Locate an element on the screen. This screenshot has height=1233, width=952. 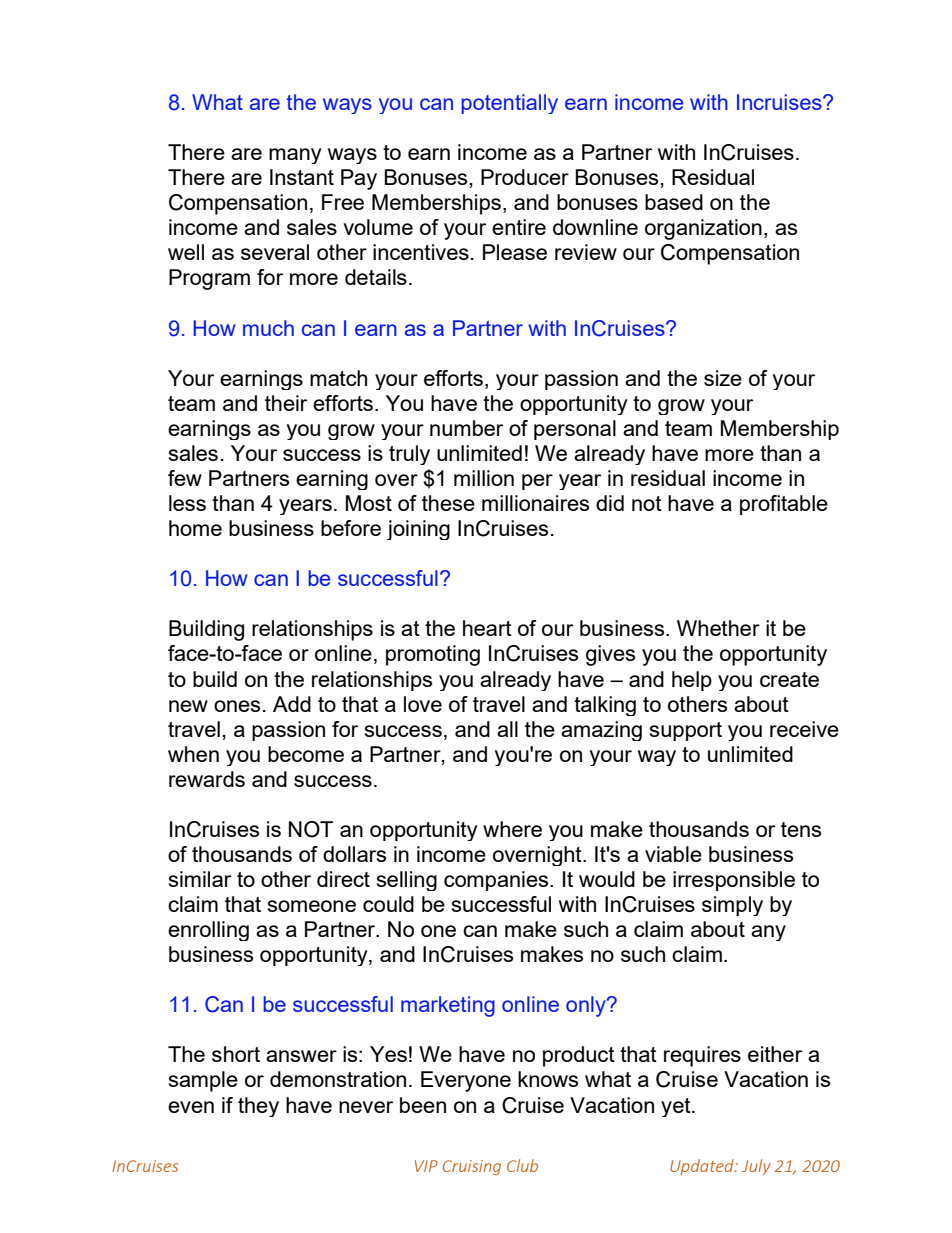
number is located at coordinates (466, 428).
